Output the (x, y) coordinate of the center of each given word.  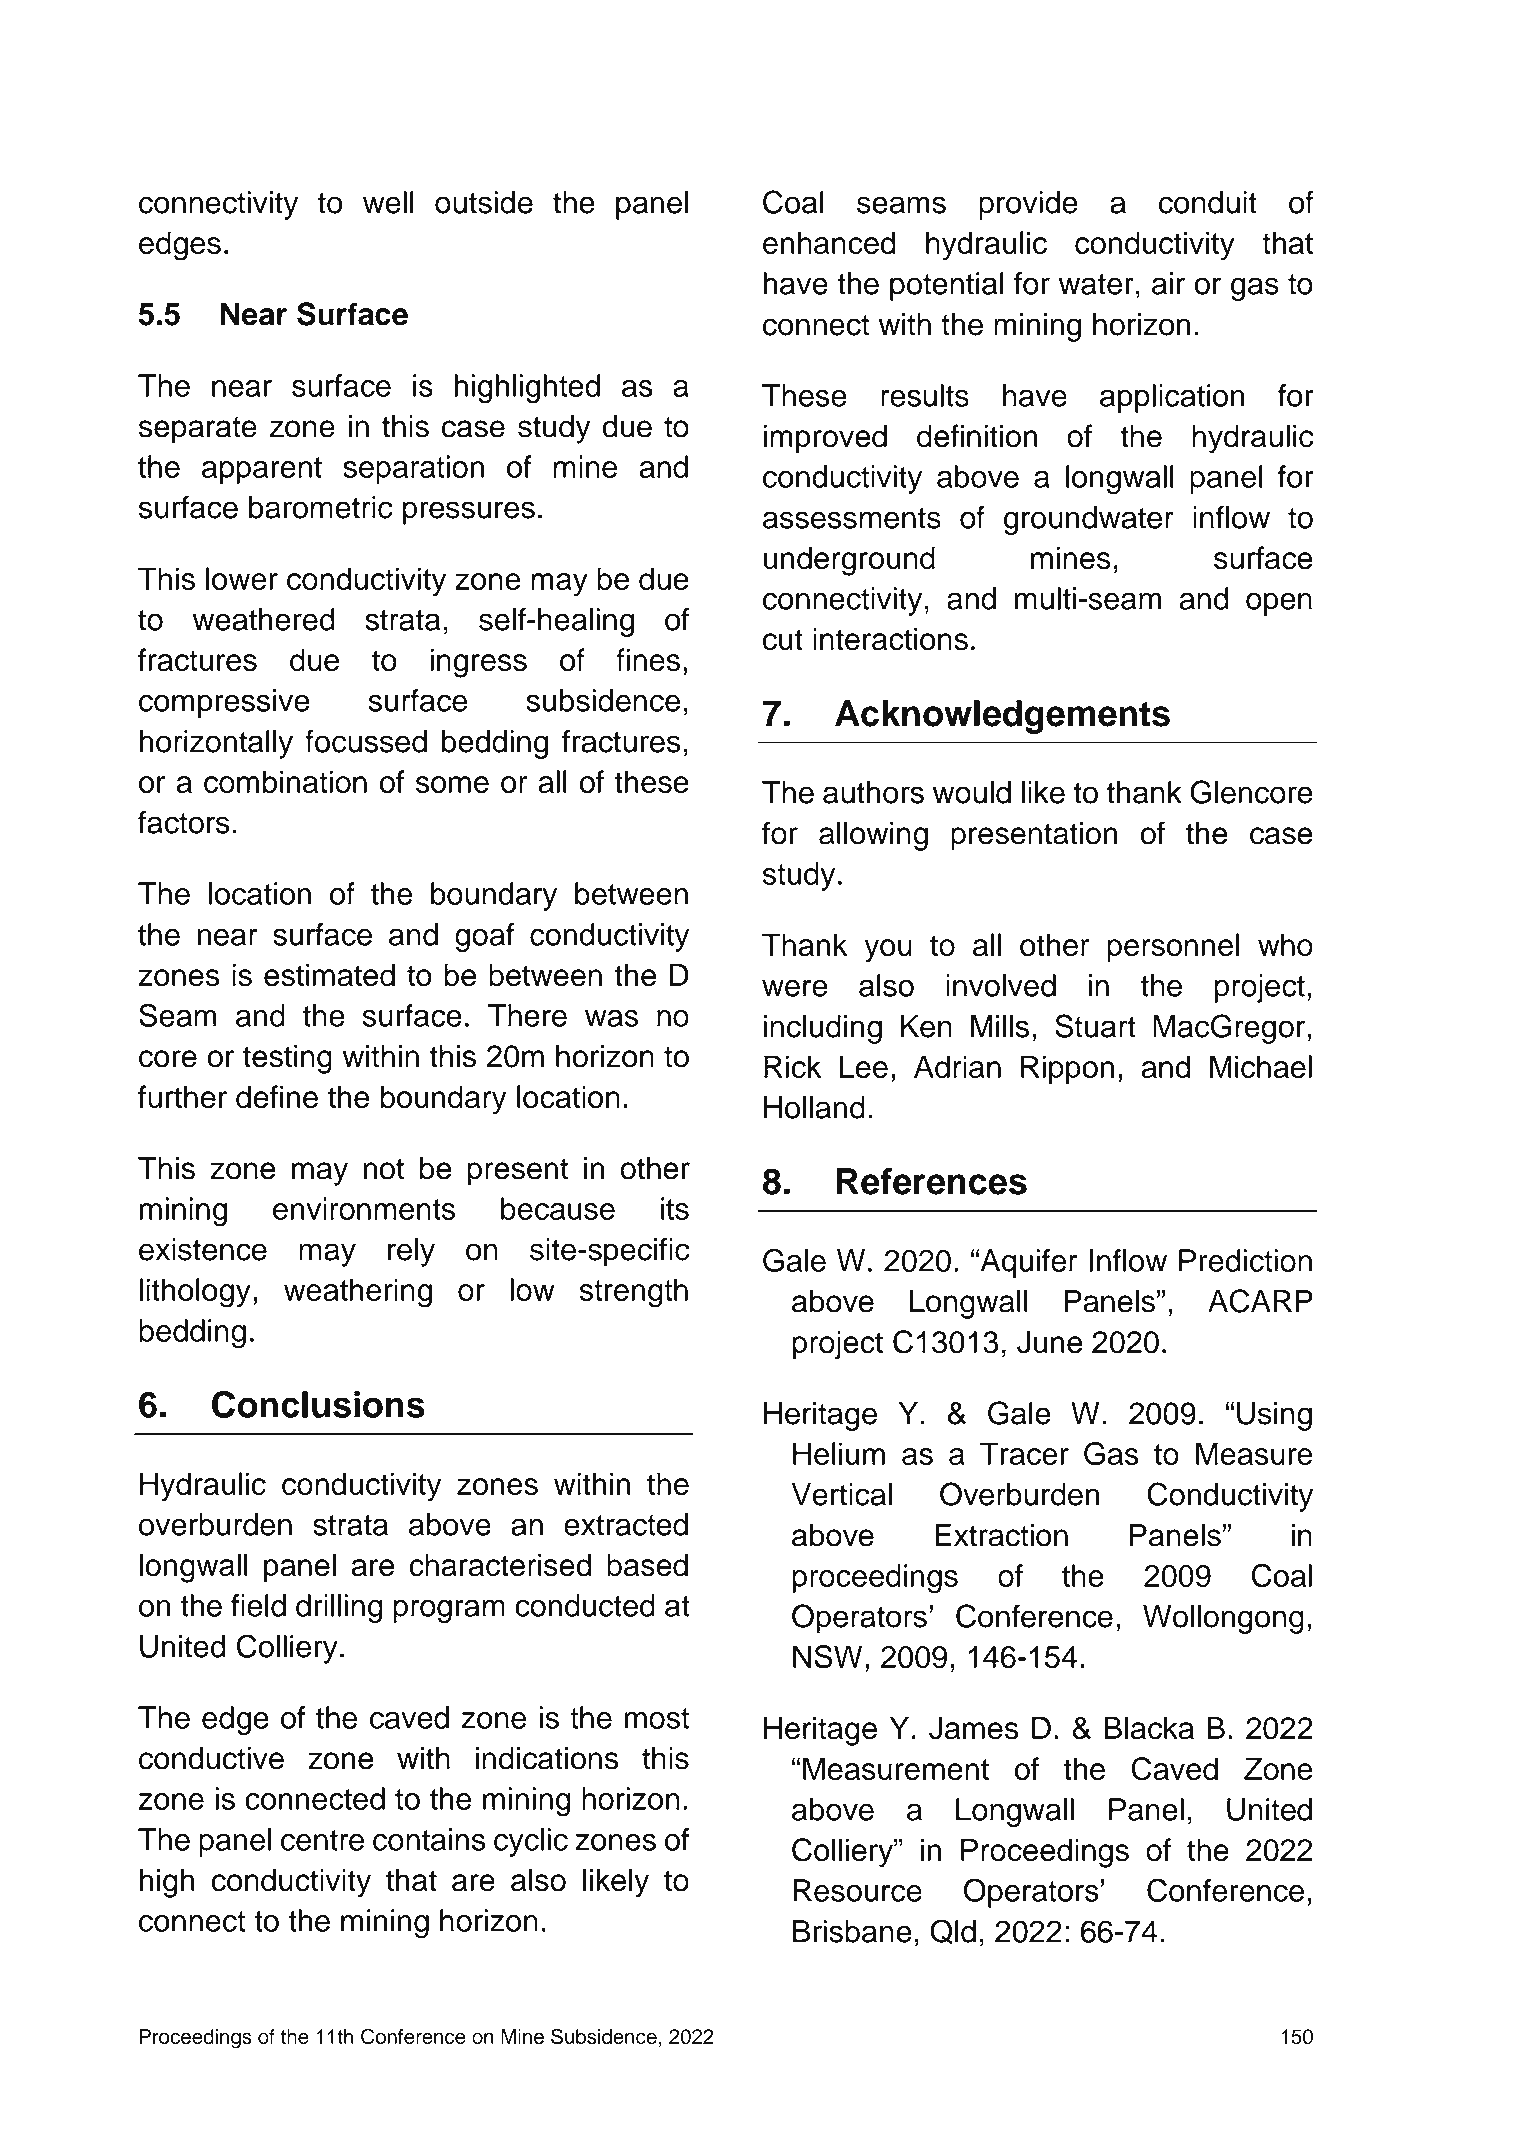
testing (287, 1059)
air (1168, 283)
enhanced (829, 242)
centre (322, 1840)
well (388, 202)
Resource (857, 1890)
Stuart (1095, 1026)
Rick (792, 1066)
